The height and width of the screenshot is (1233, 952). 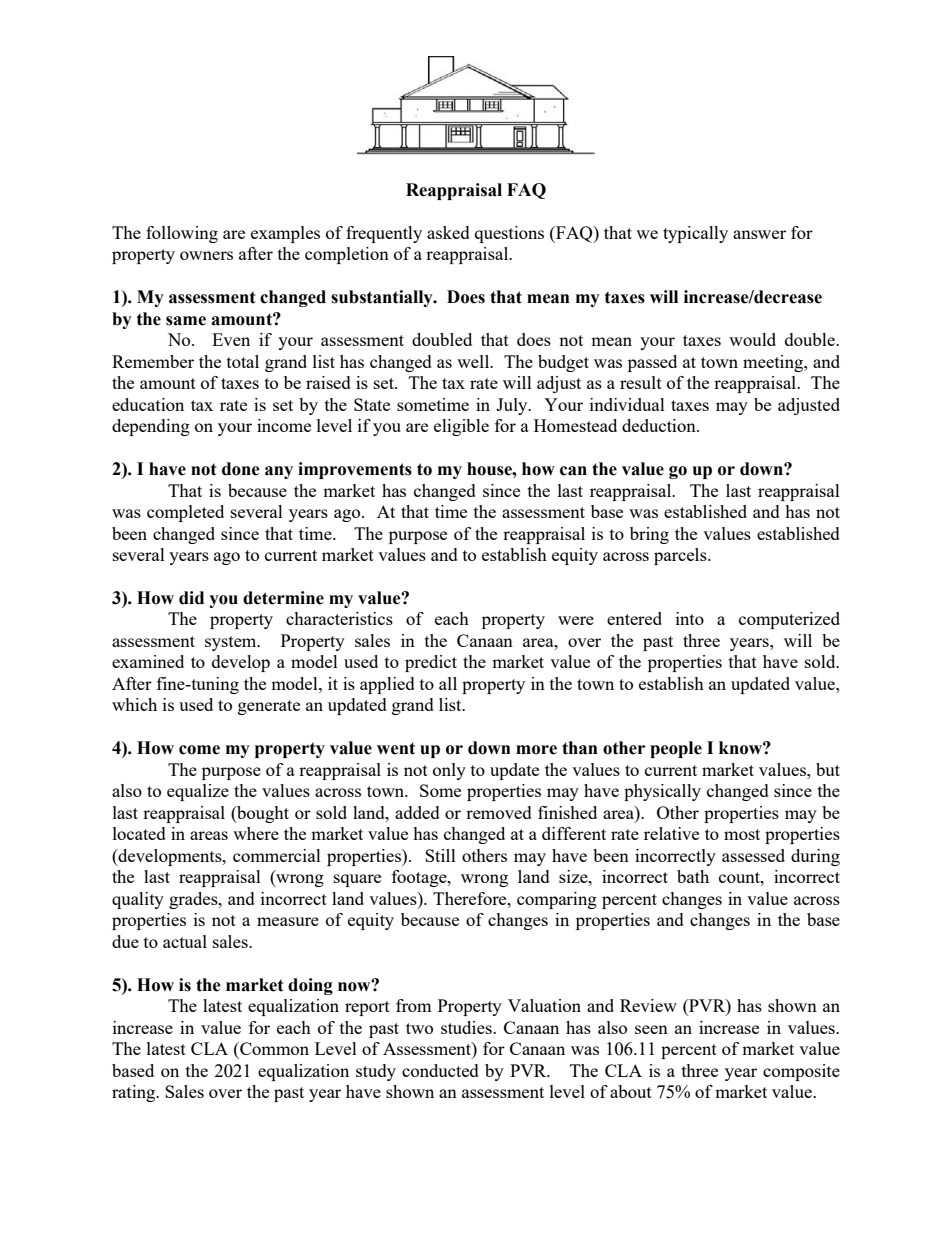 What do you see at coordinates (801, 1072) in the screenshot?
I see `composite` at bounding box center [801, 1072].
